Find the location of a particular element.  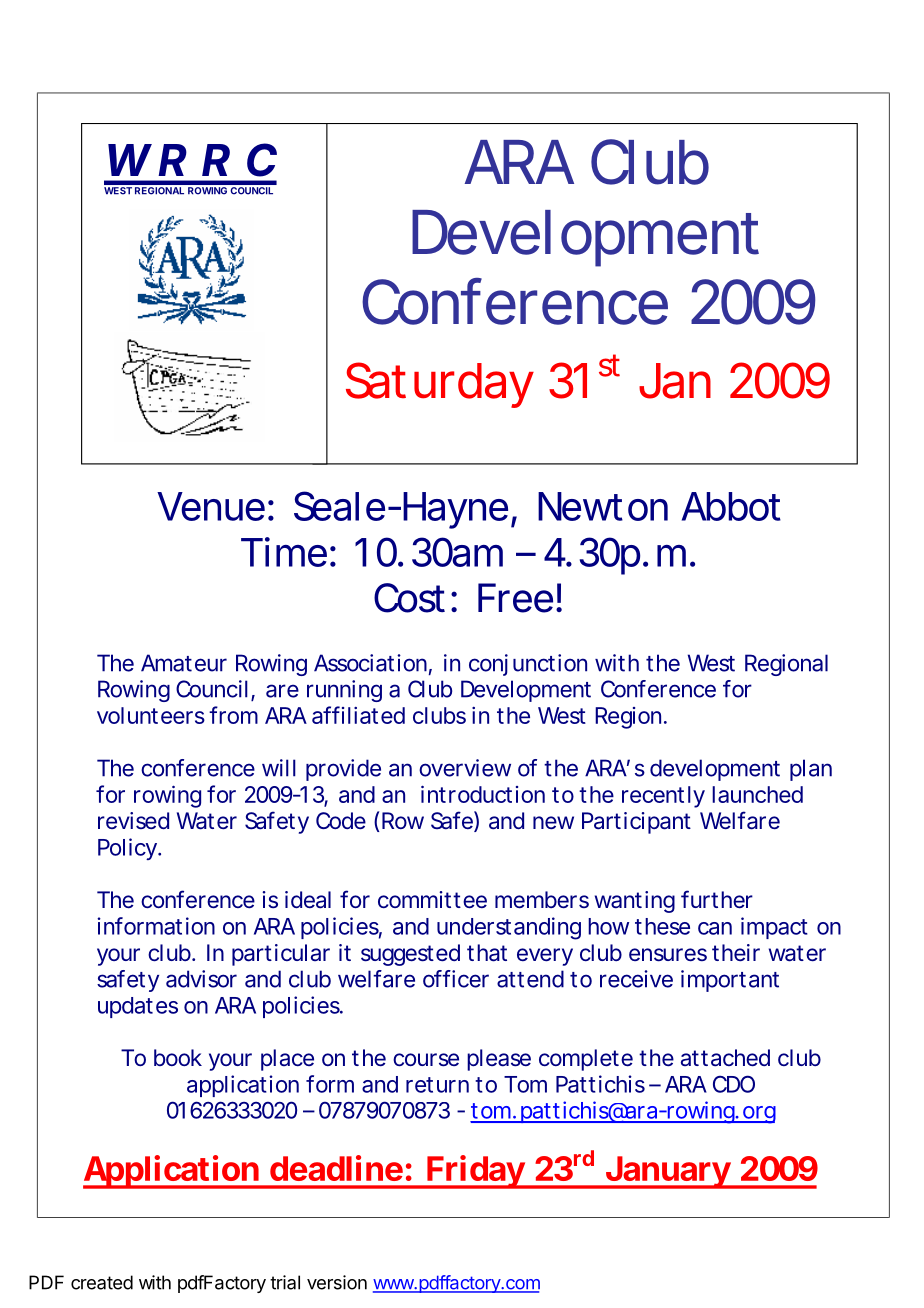

Venue is located at coordinates (211, 506).
